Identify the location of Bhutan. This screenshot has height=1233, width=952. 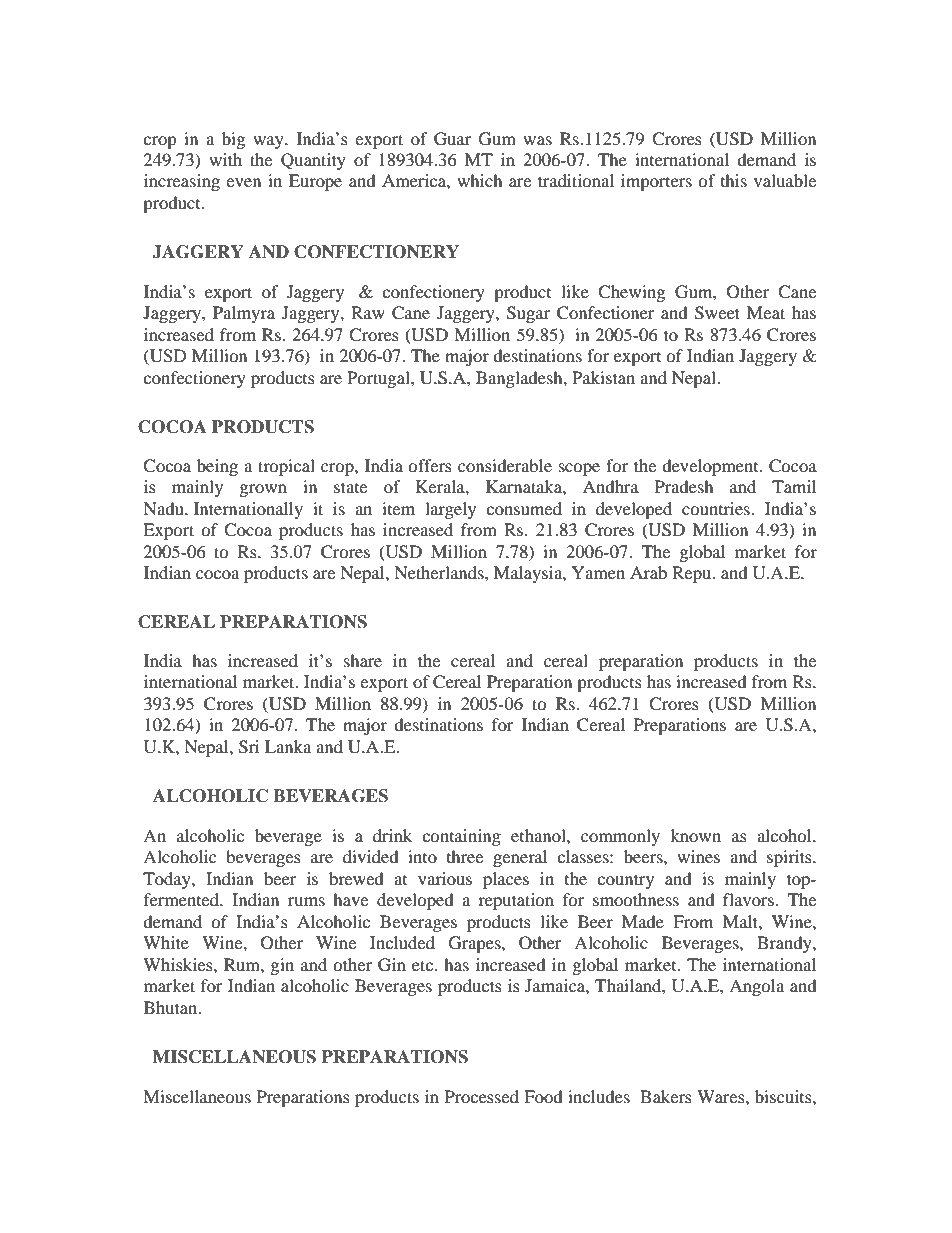
(172, 1007).
